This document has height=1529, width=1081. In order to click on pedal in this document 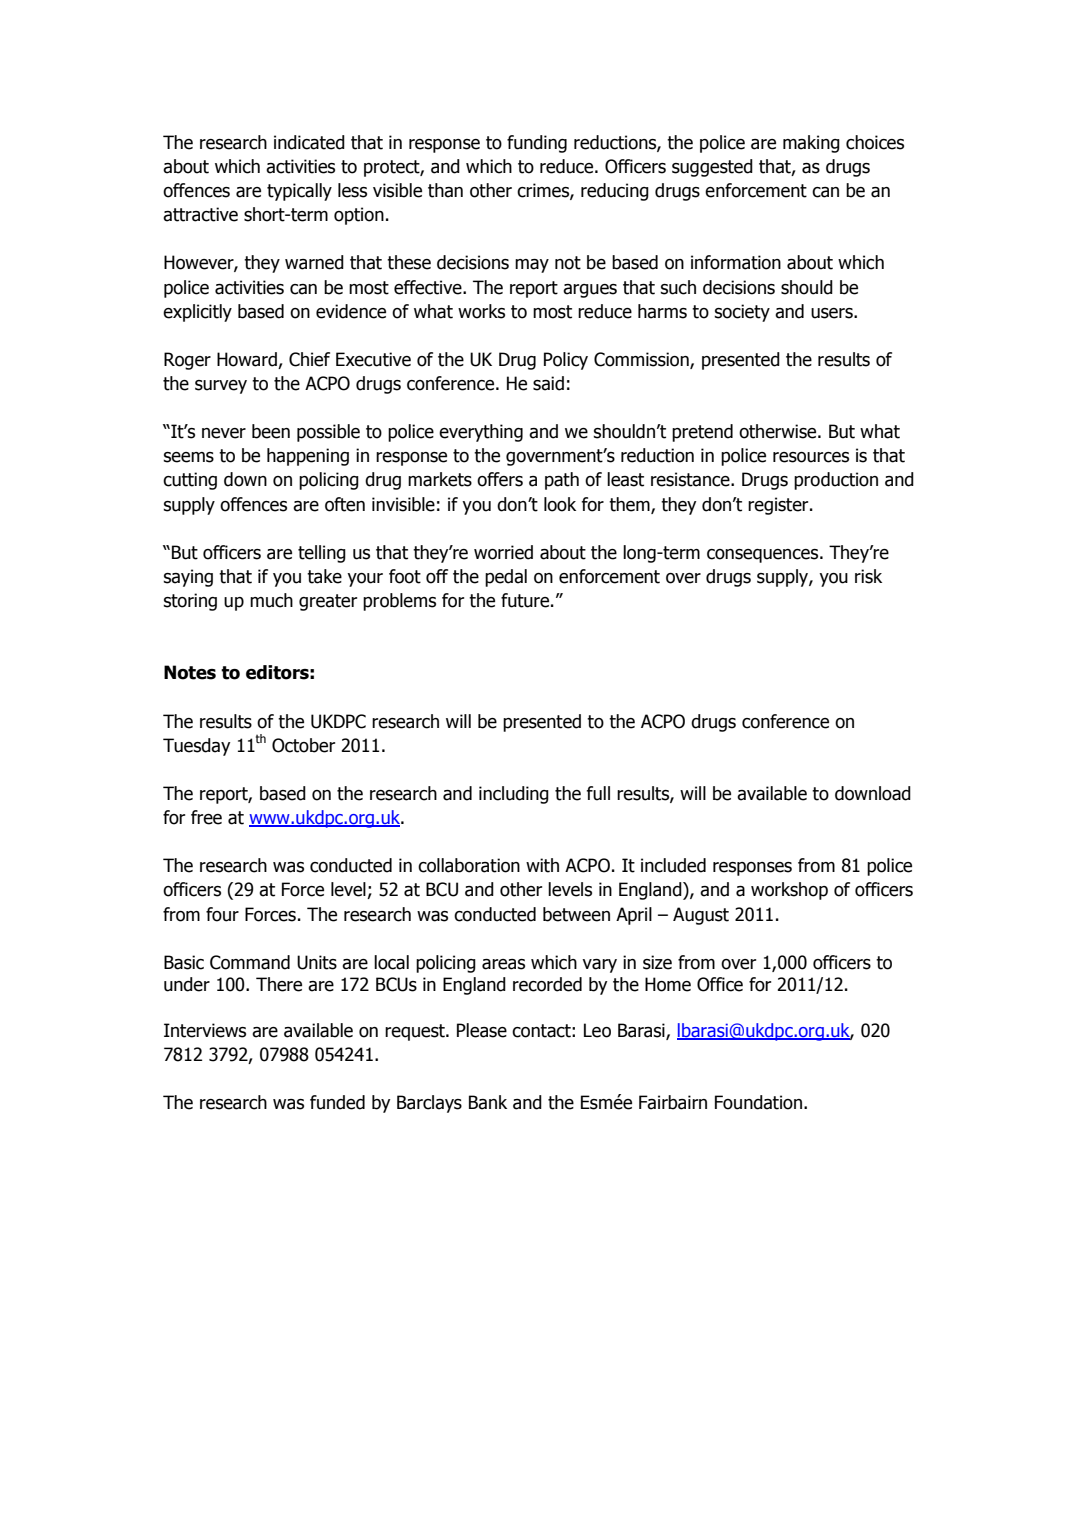, I will do `click(506, 578)`.
